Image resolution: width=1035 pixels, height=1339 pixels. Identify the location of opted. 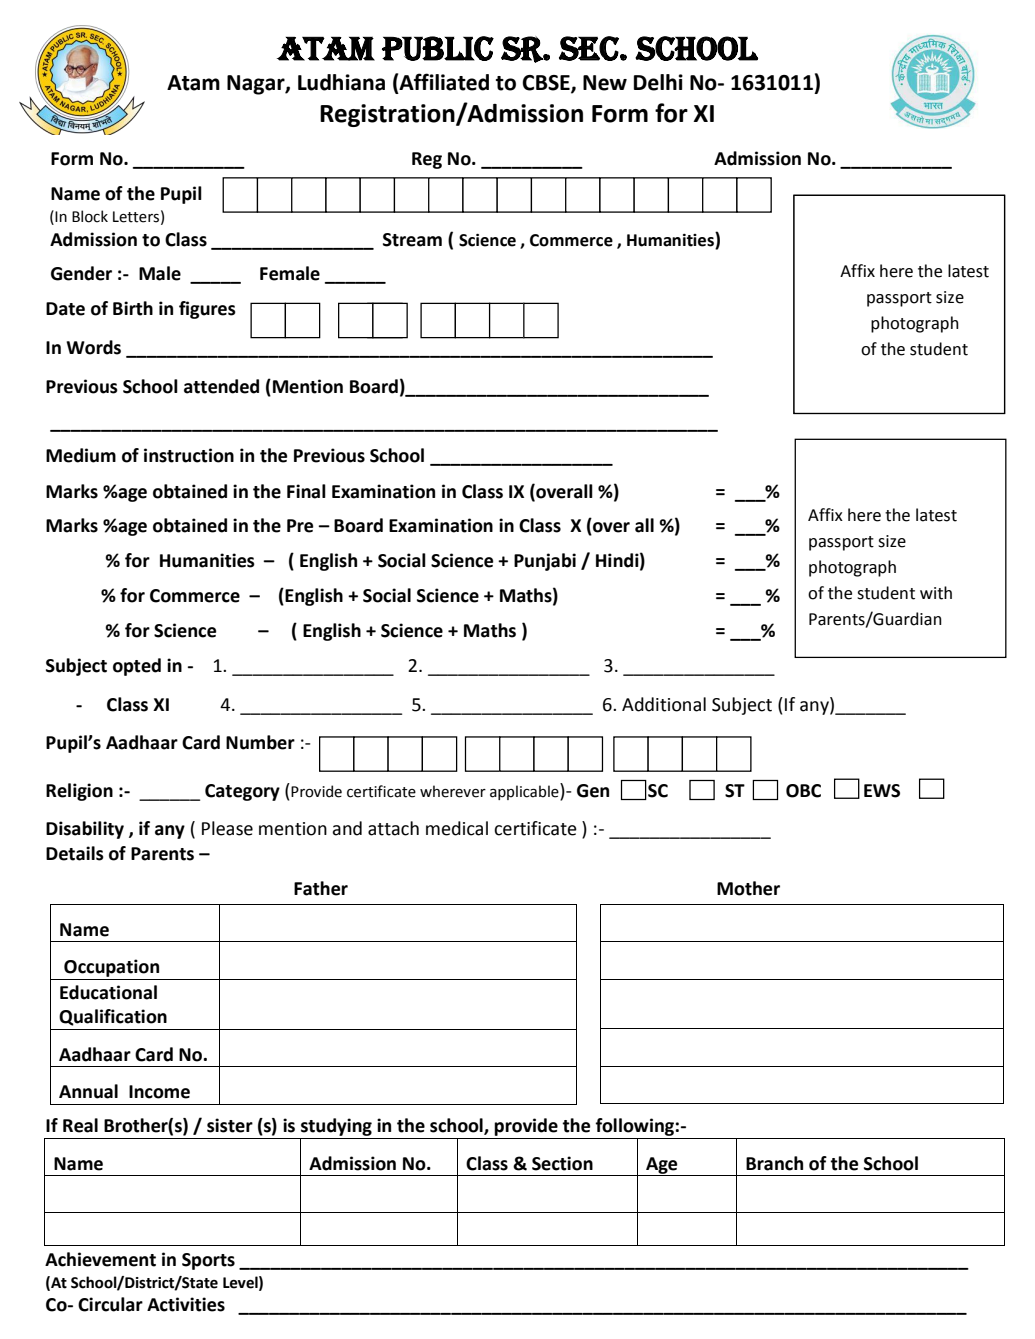
(137, 667).
